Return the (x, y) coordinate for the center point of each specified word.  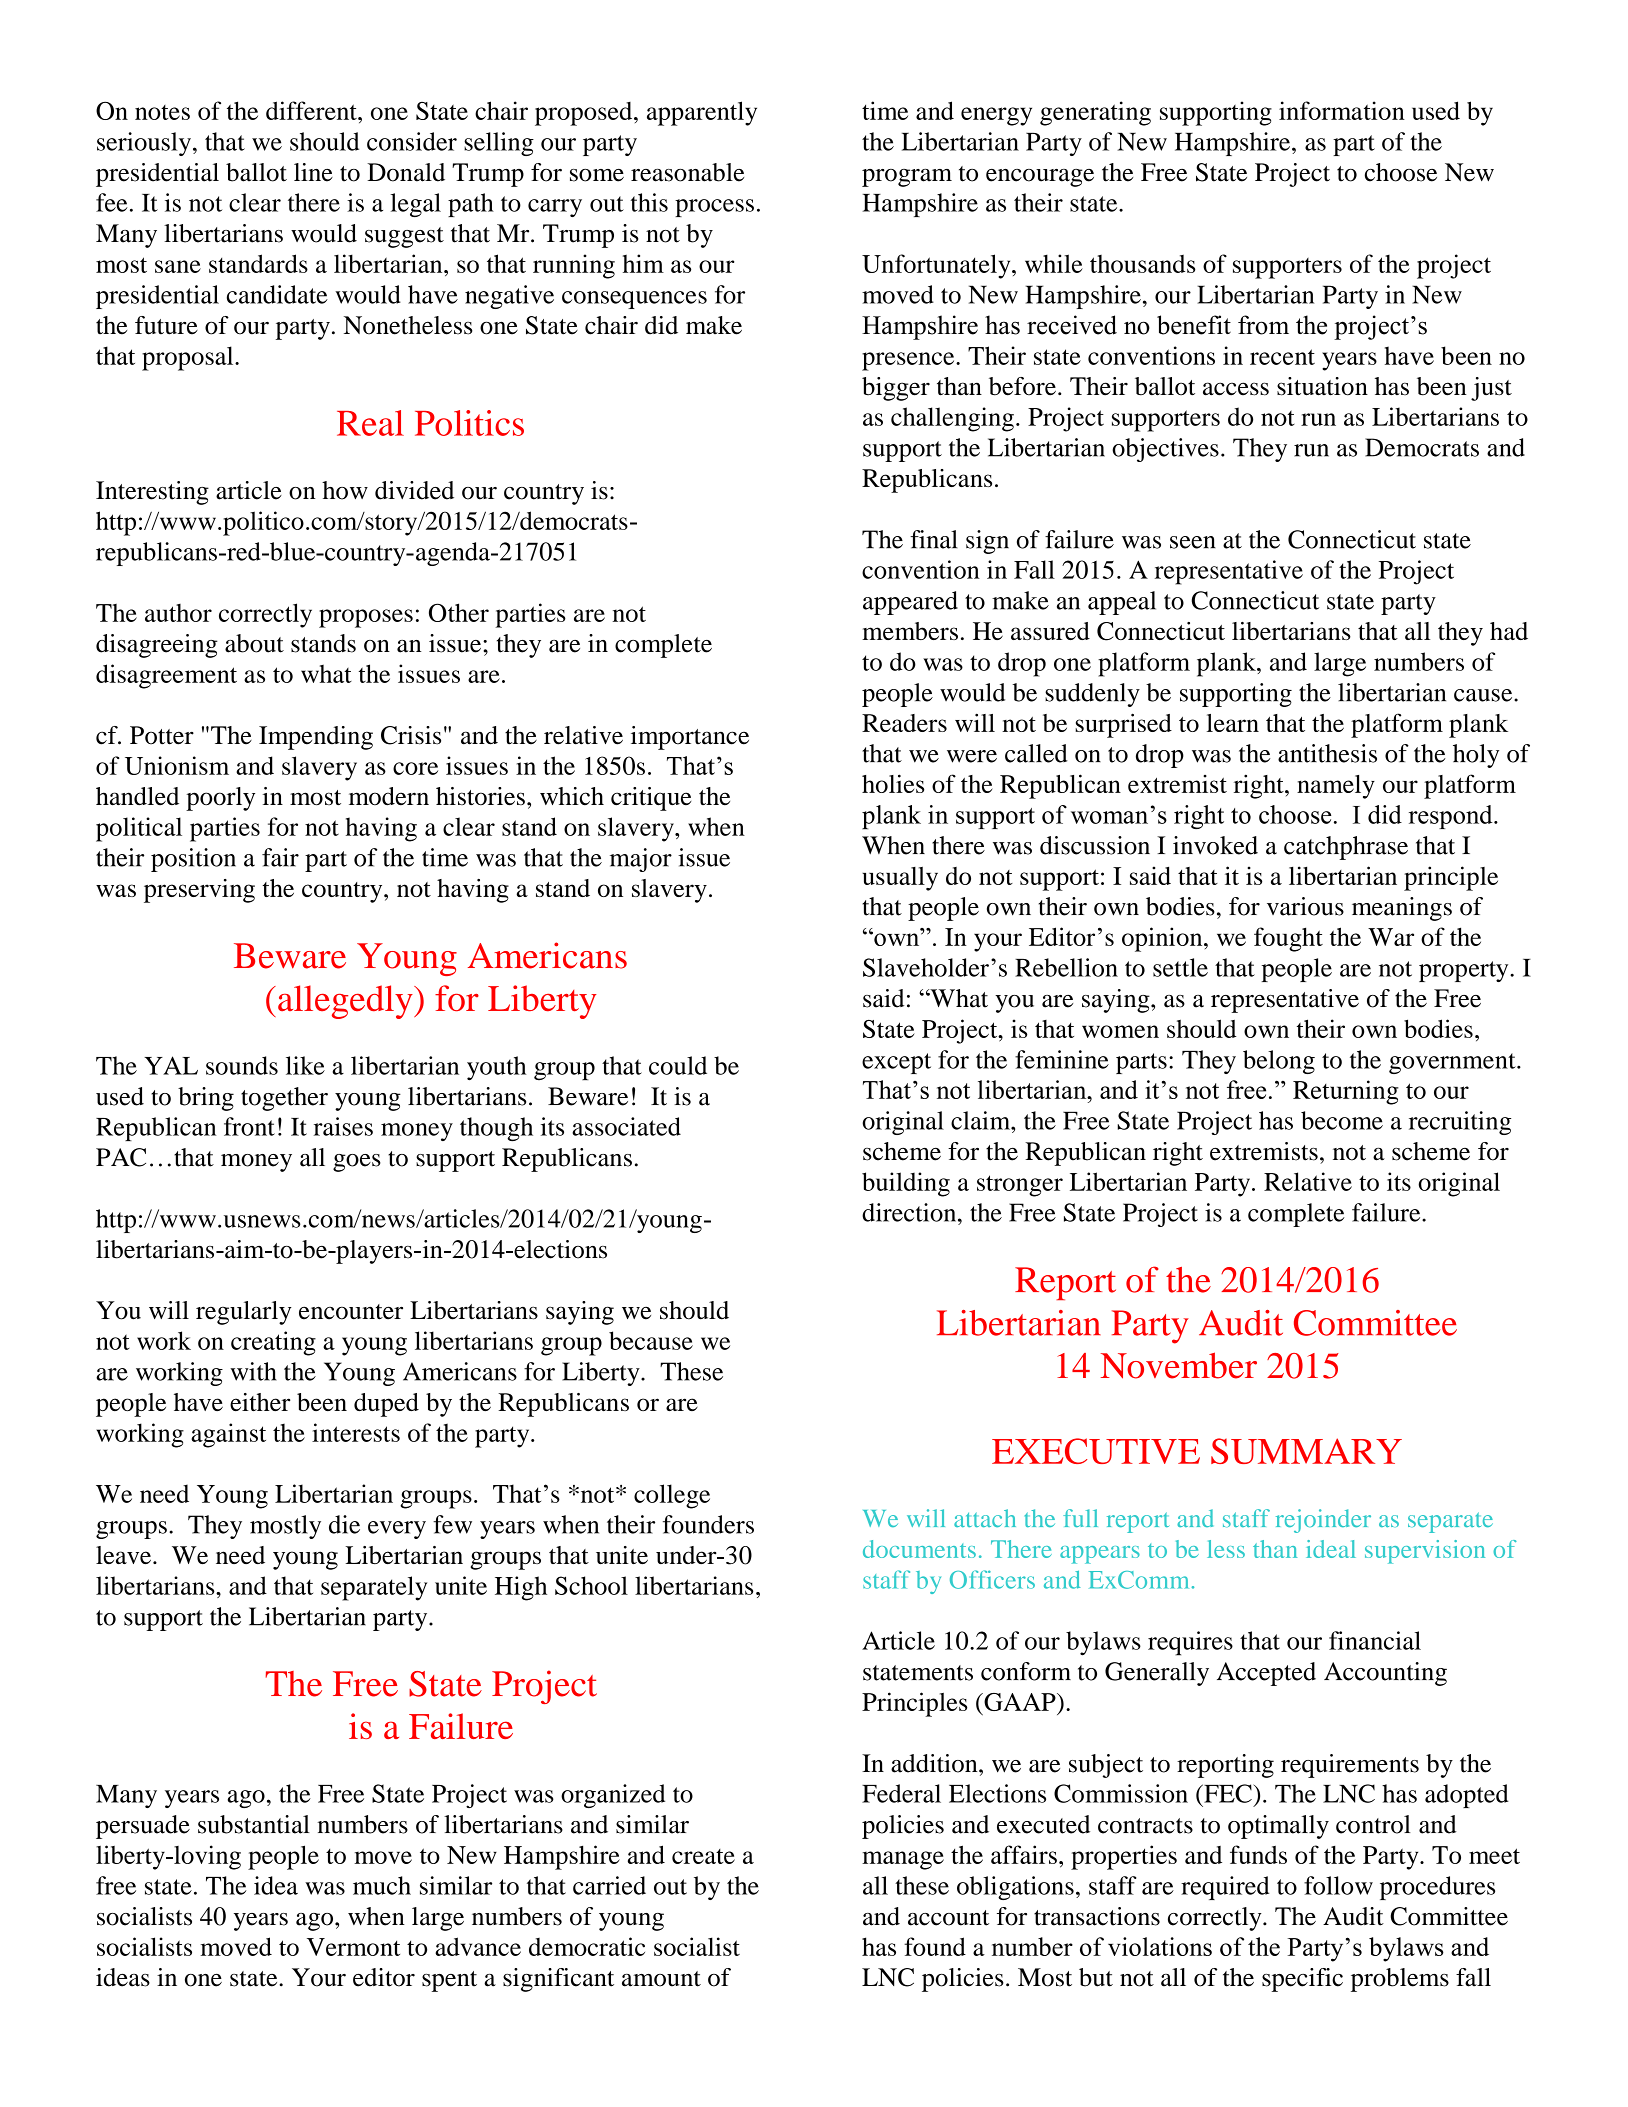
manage (903, 1860)
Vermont (353, 1947)
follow (1338, 1885)
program (907, 178)
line (313, 172)
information (1342, 110)
